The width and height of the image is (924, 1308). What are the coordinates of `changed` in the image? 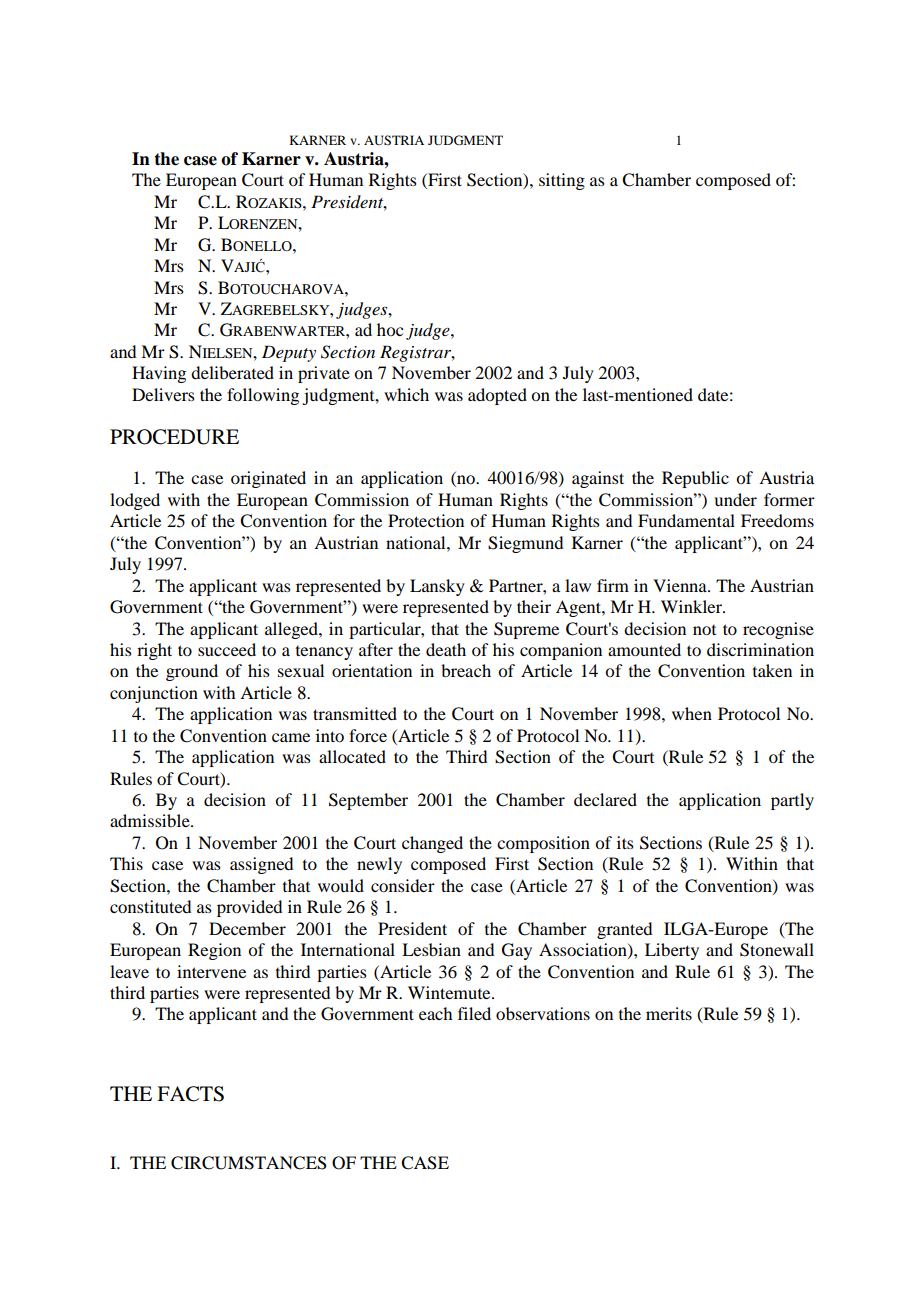 It's located at (432, 844).
